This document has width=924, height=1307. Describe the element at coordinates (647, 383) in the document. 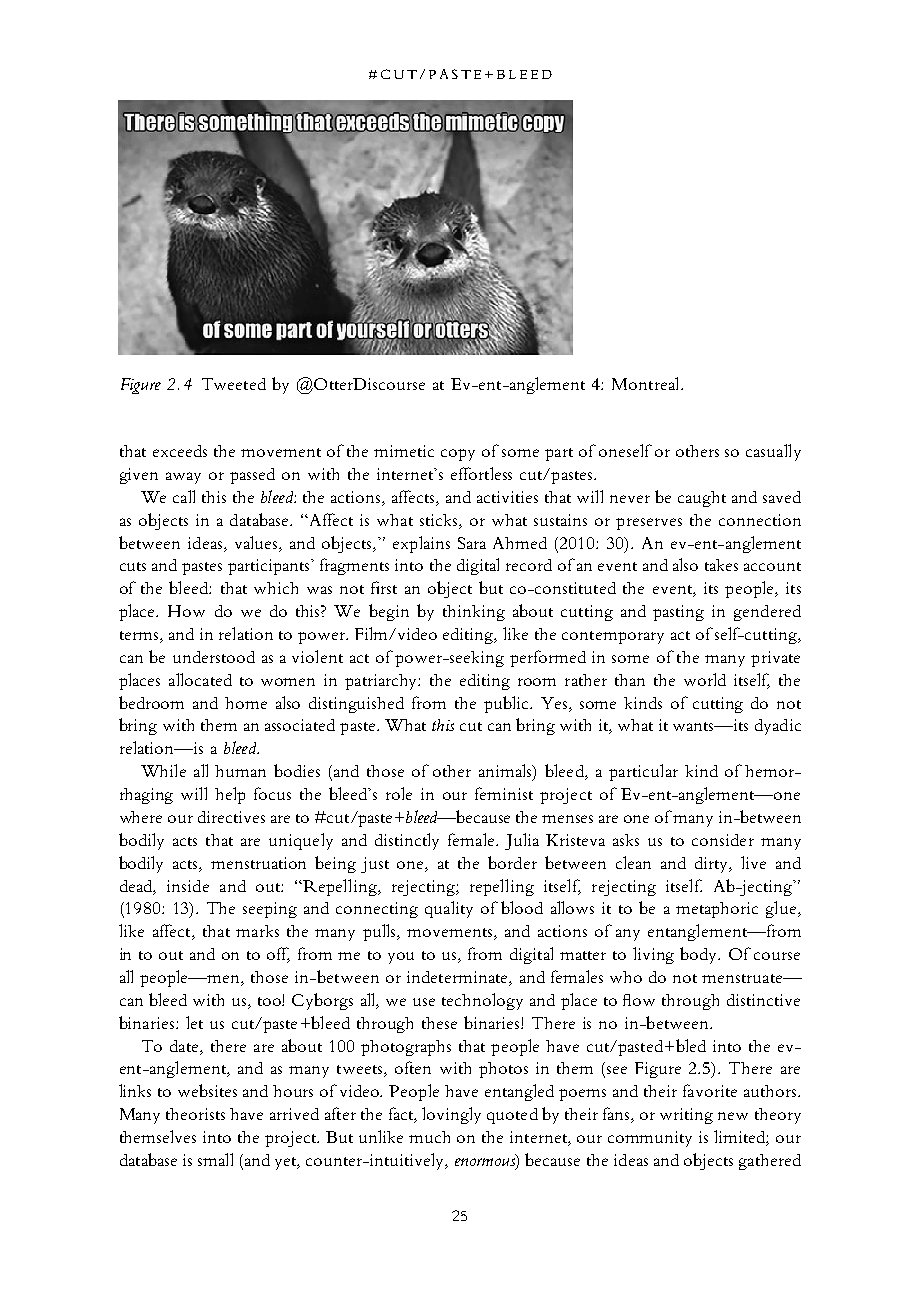

I see `Montreal` at that location.
